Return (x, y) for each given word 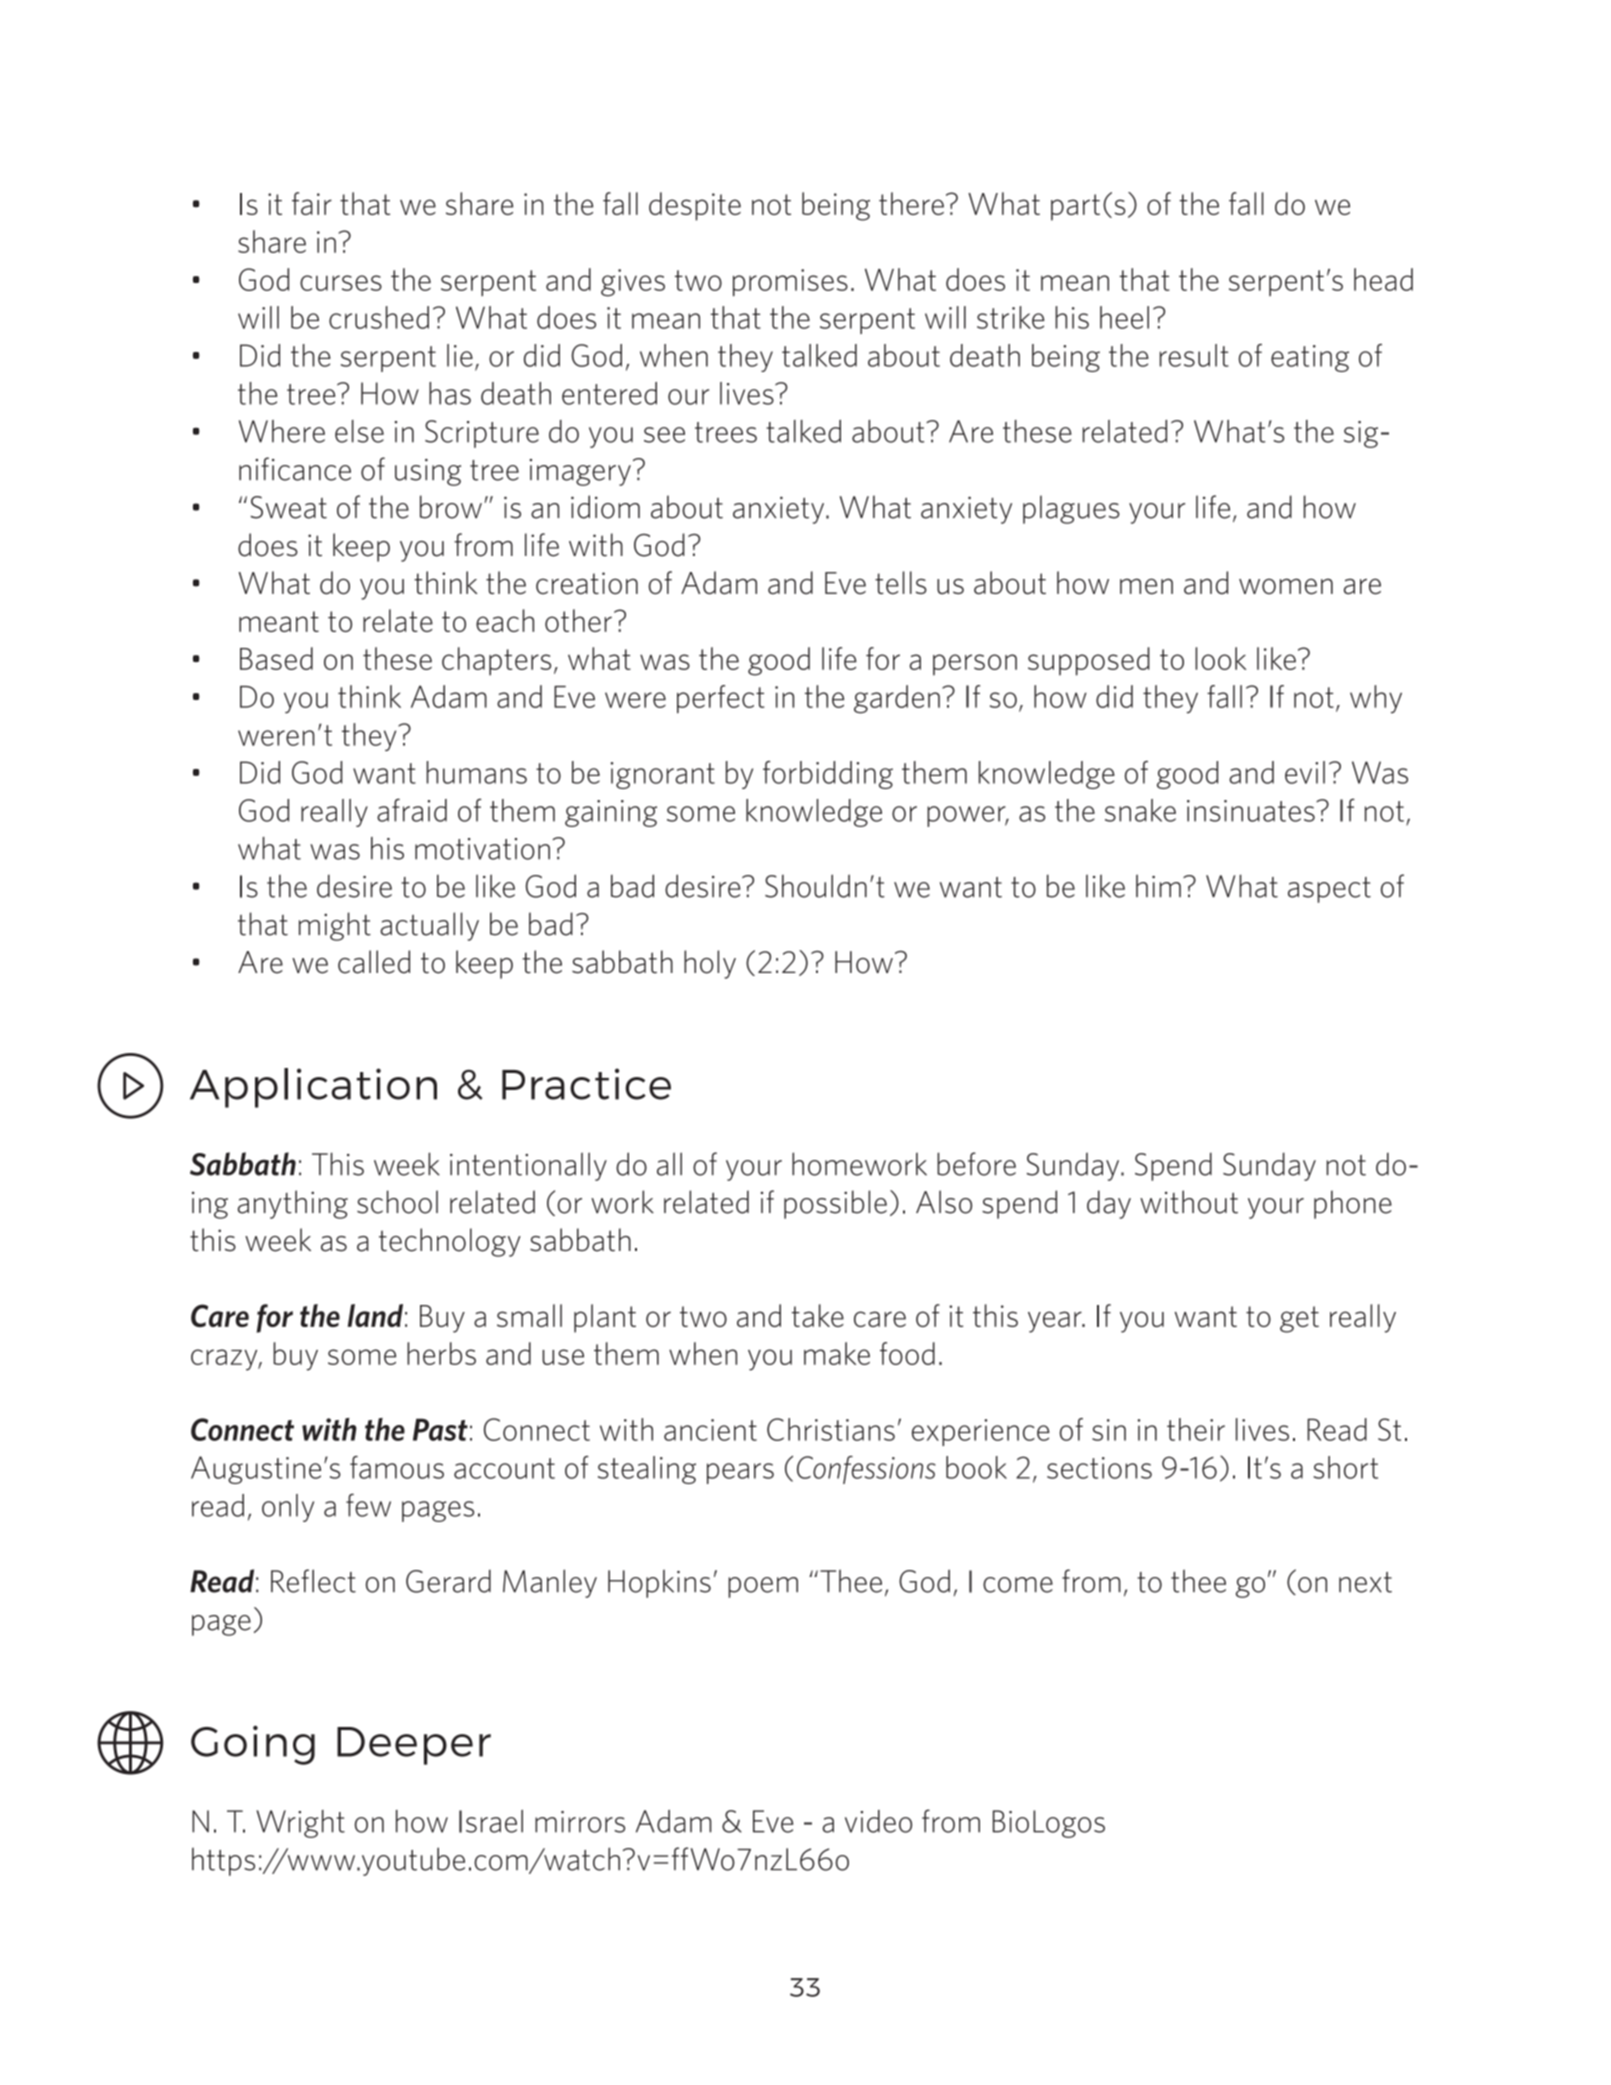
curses (341, 283)
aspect (1329, 890)
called (374, 962)
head (1383, 279)
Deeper (414, 1746)
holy (710, 964)
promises (790, 283)
